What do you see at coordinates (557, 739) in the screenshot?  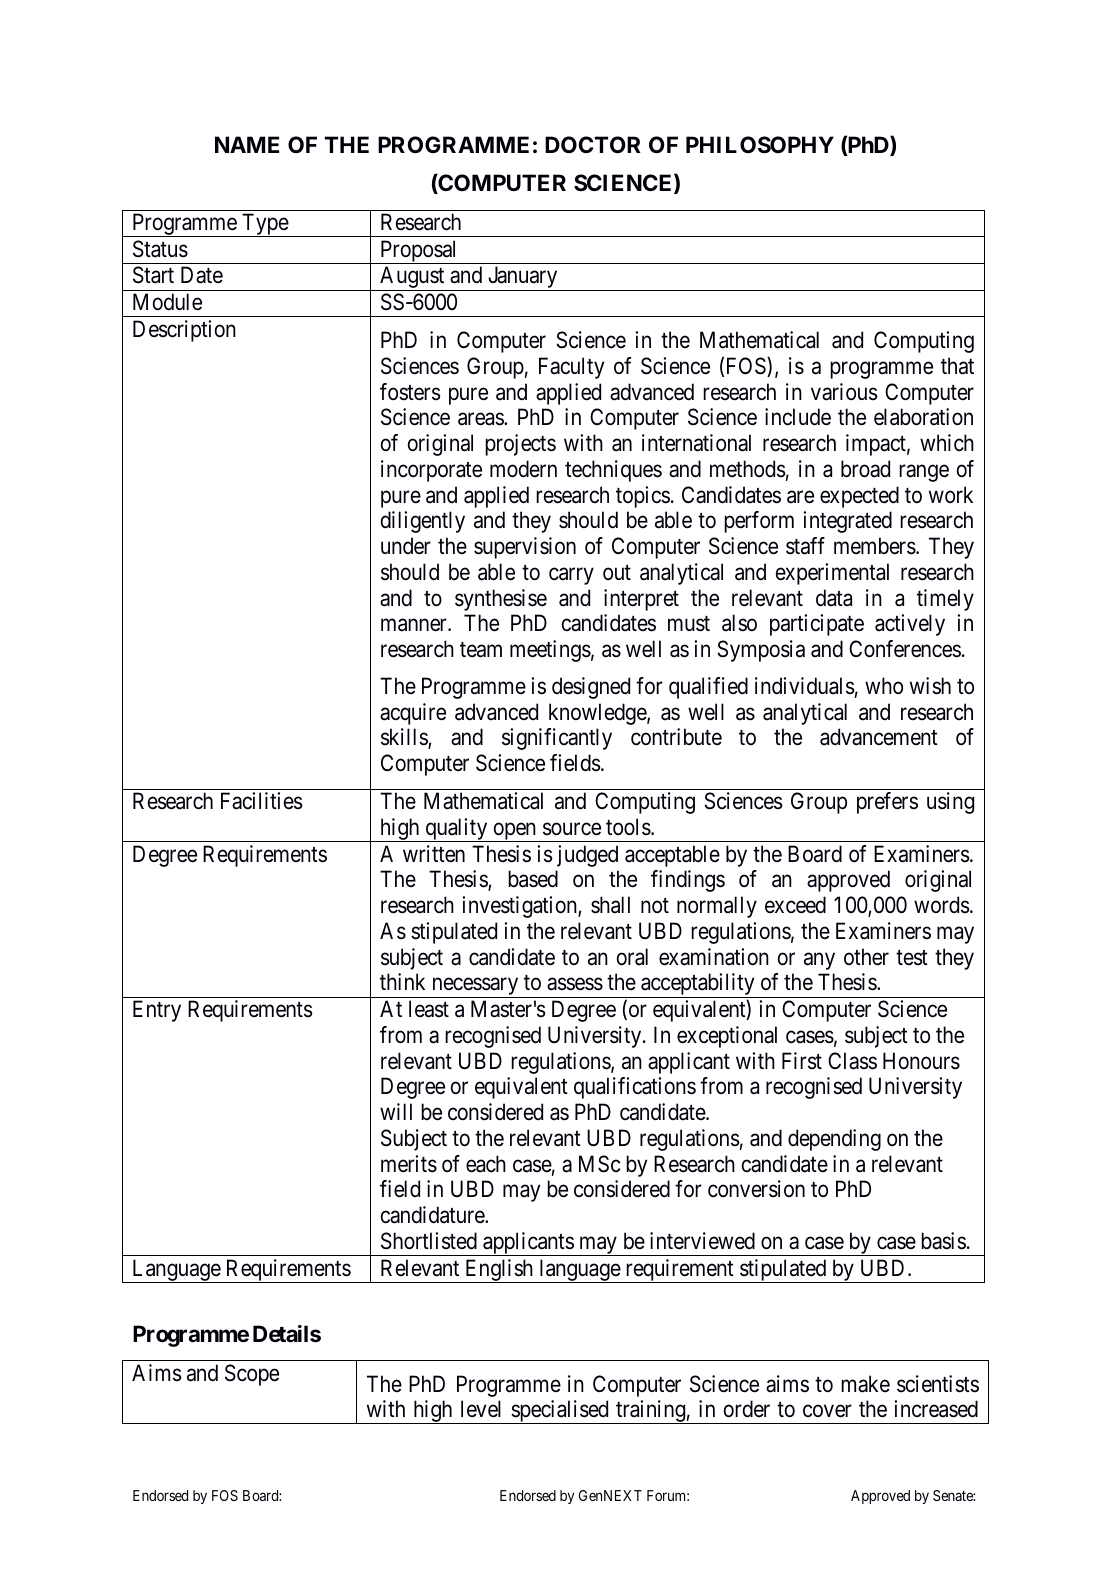 I see `significantly` at bounding box center [557, 739].
